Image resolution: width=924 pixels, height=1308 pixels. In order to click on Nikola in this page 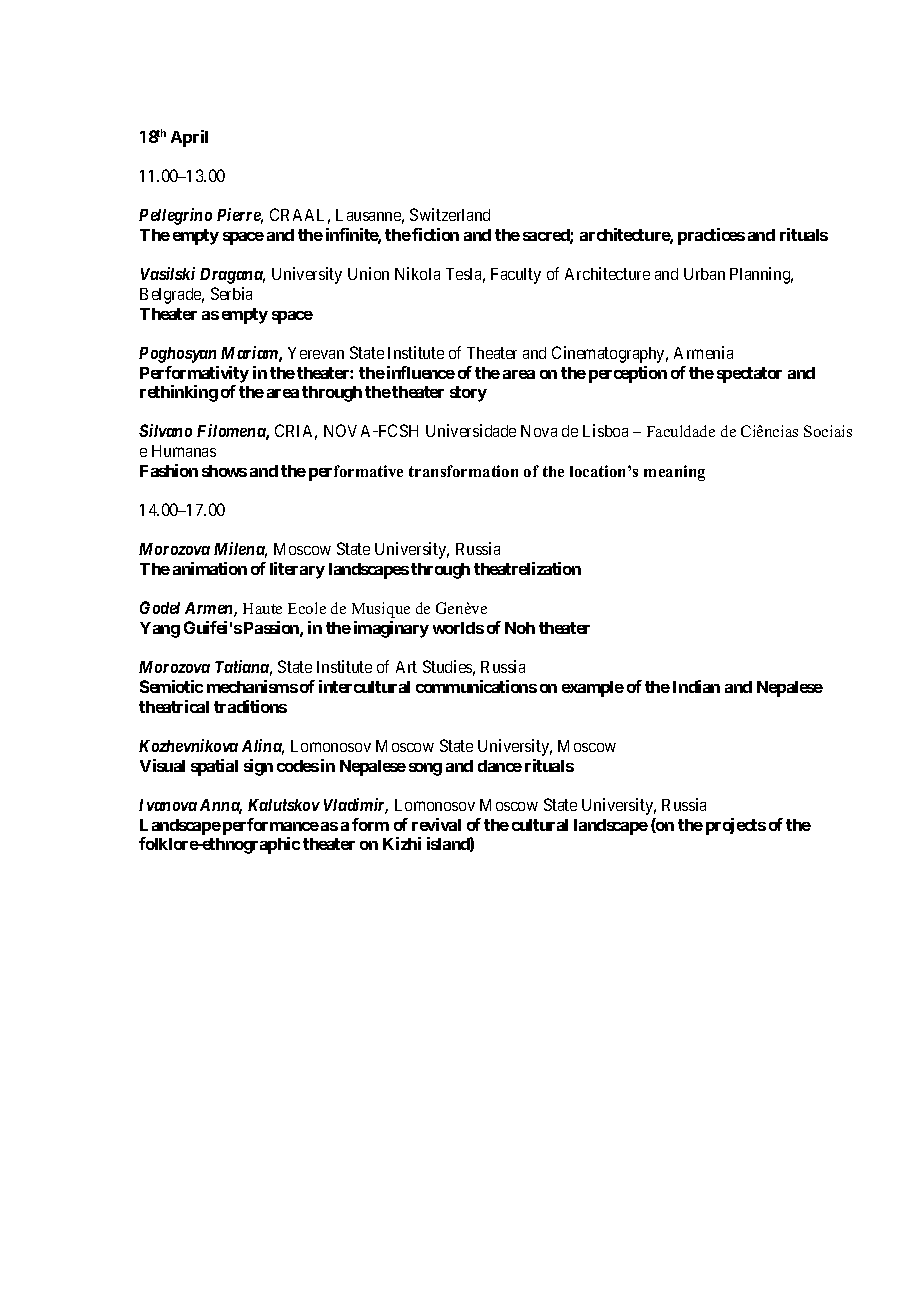, I will do `click(417, 273)`.
